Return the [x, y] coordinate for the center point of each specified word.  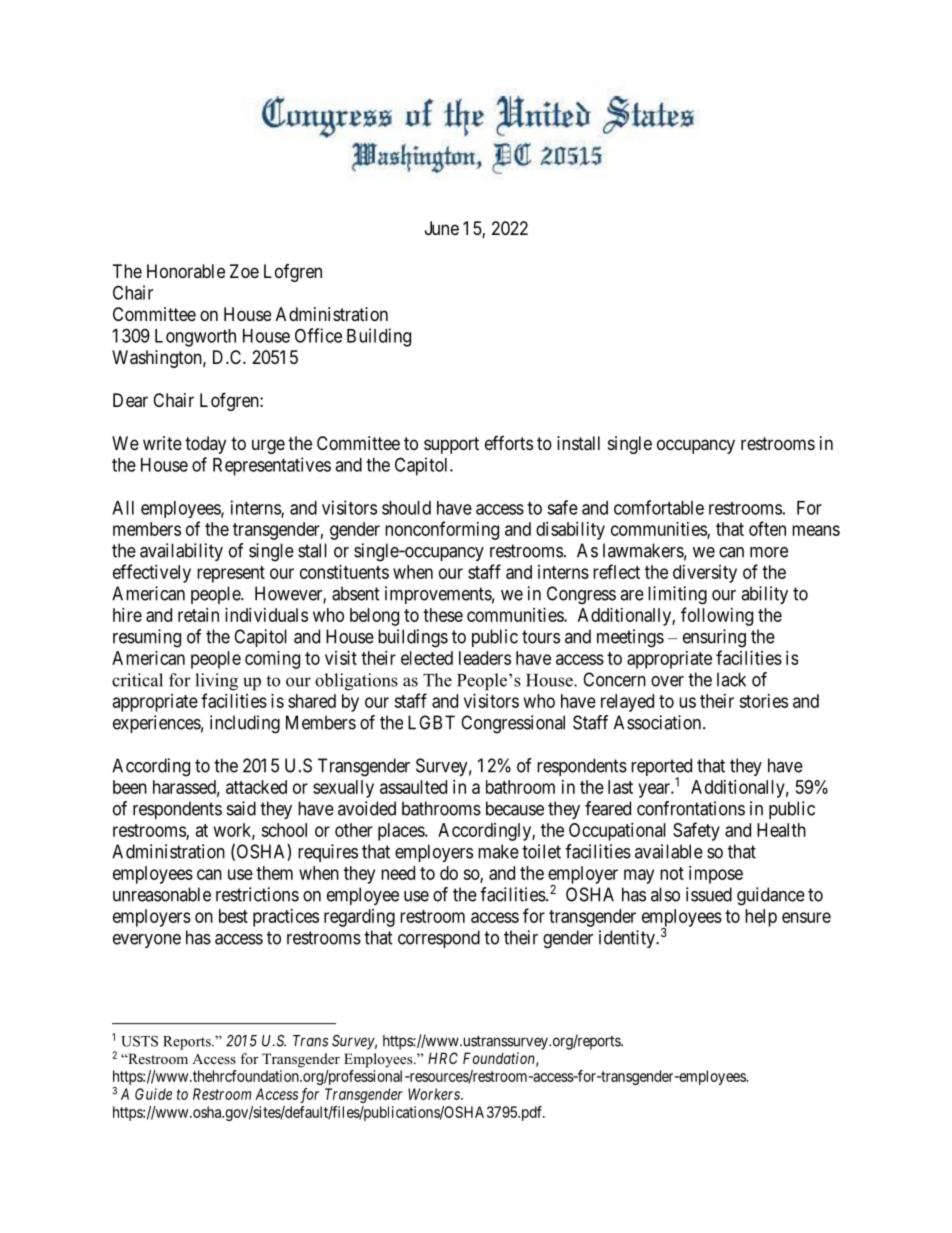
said [241, 808]
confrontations [691, 808]
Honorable [186, 271]
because [515, 808]
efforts [509, 443]
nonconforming [442, 530]
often [767, 528]
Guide [153, 1094]
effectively [152, 573]
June [442, 228]
